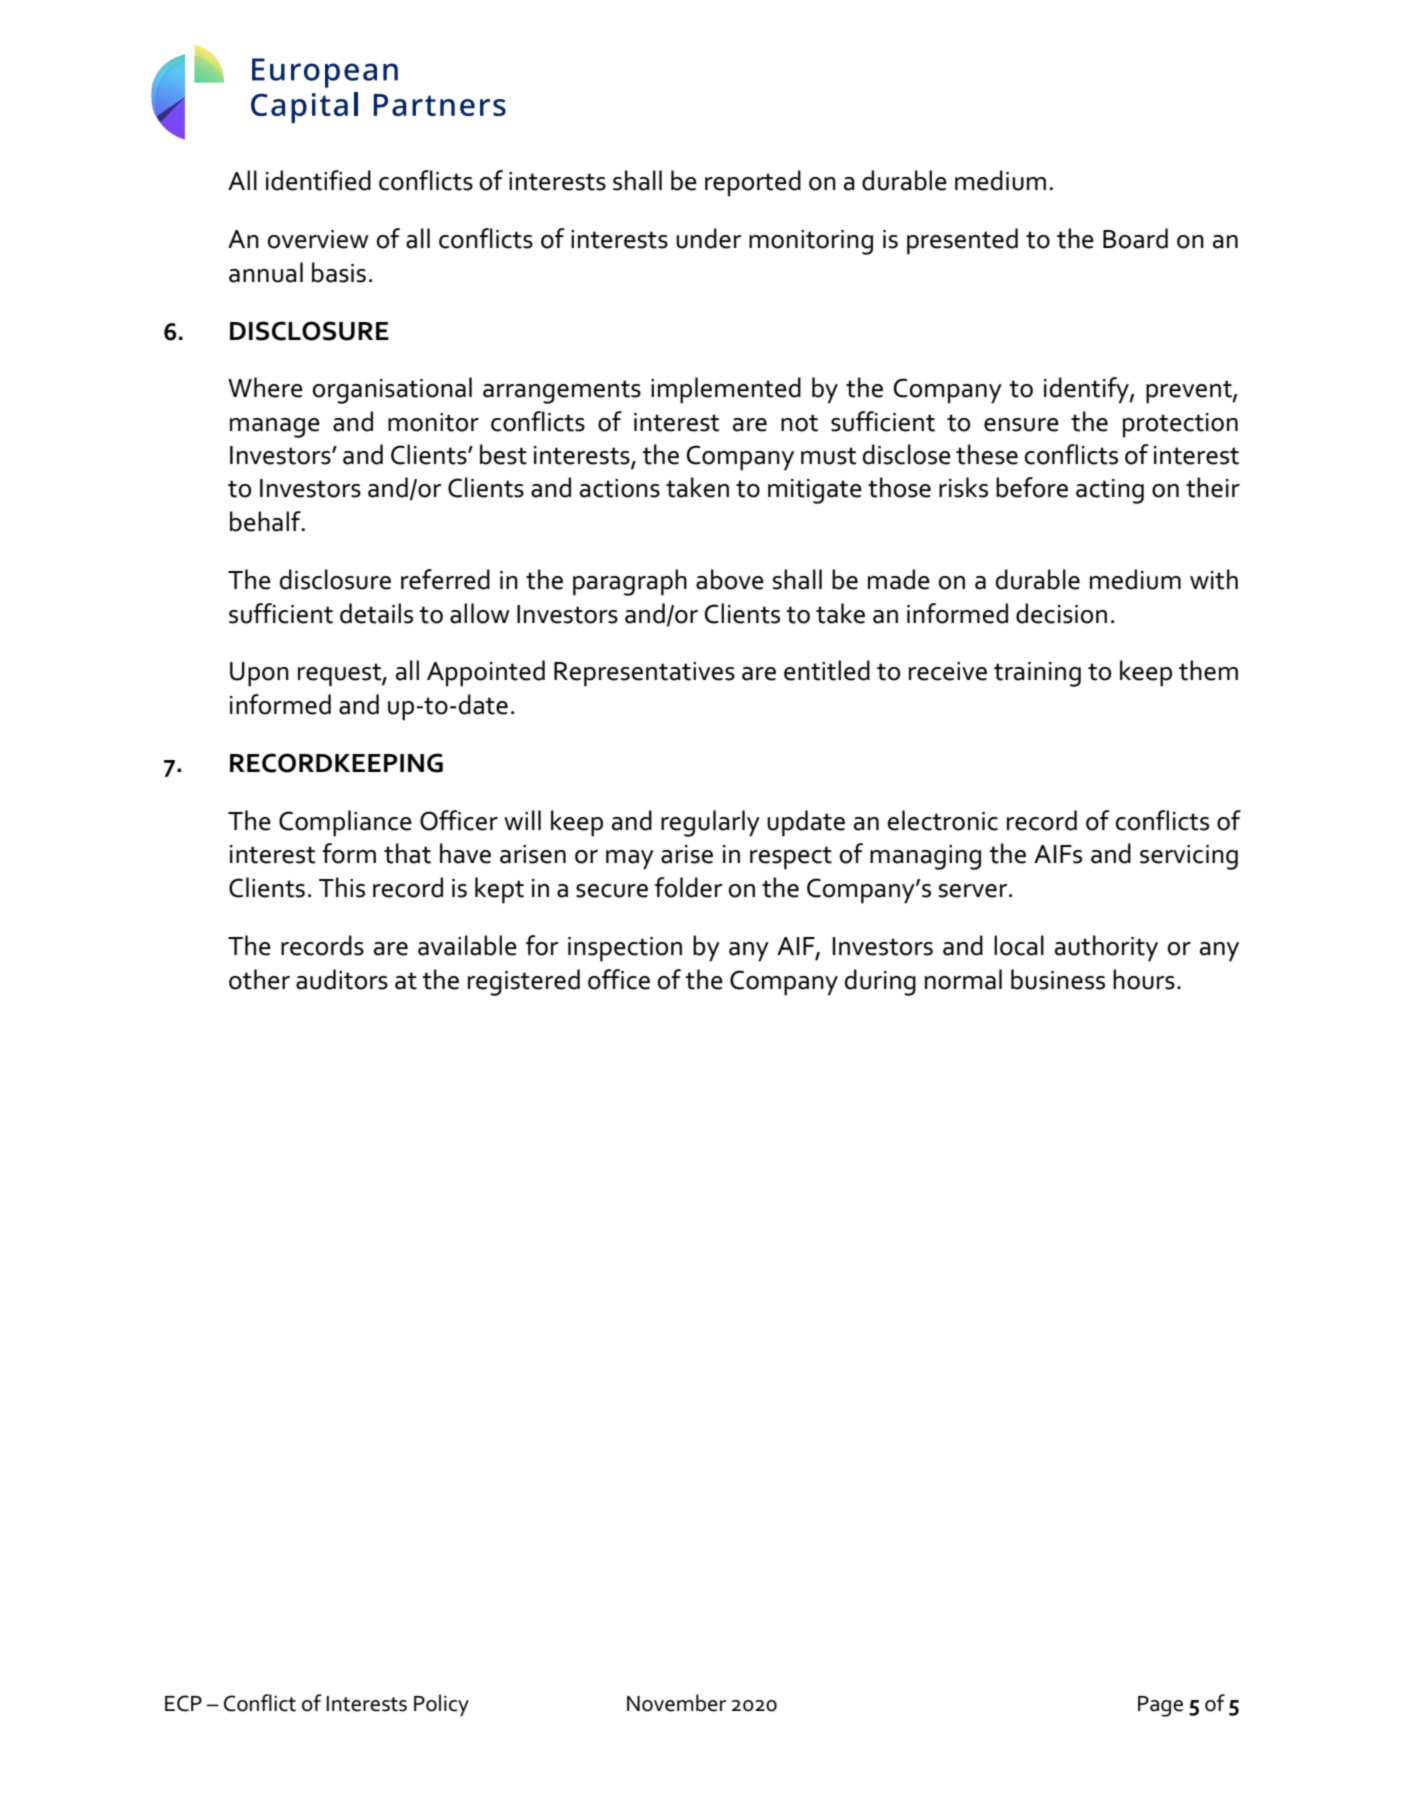  I want to click on business, so click(1058, 979).
